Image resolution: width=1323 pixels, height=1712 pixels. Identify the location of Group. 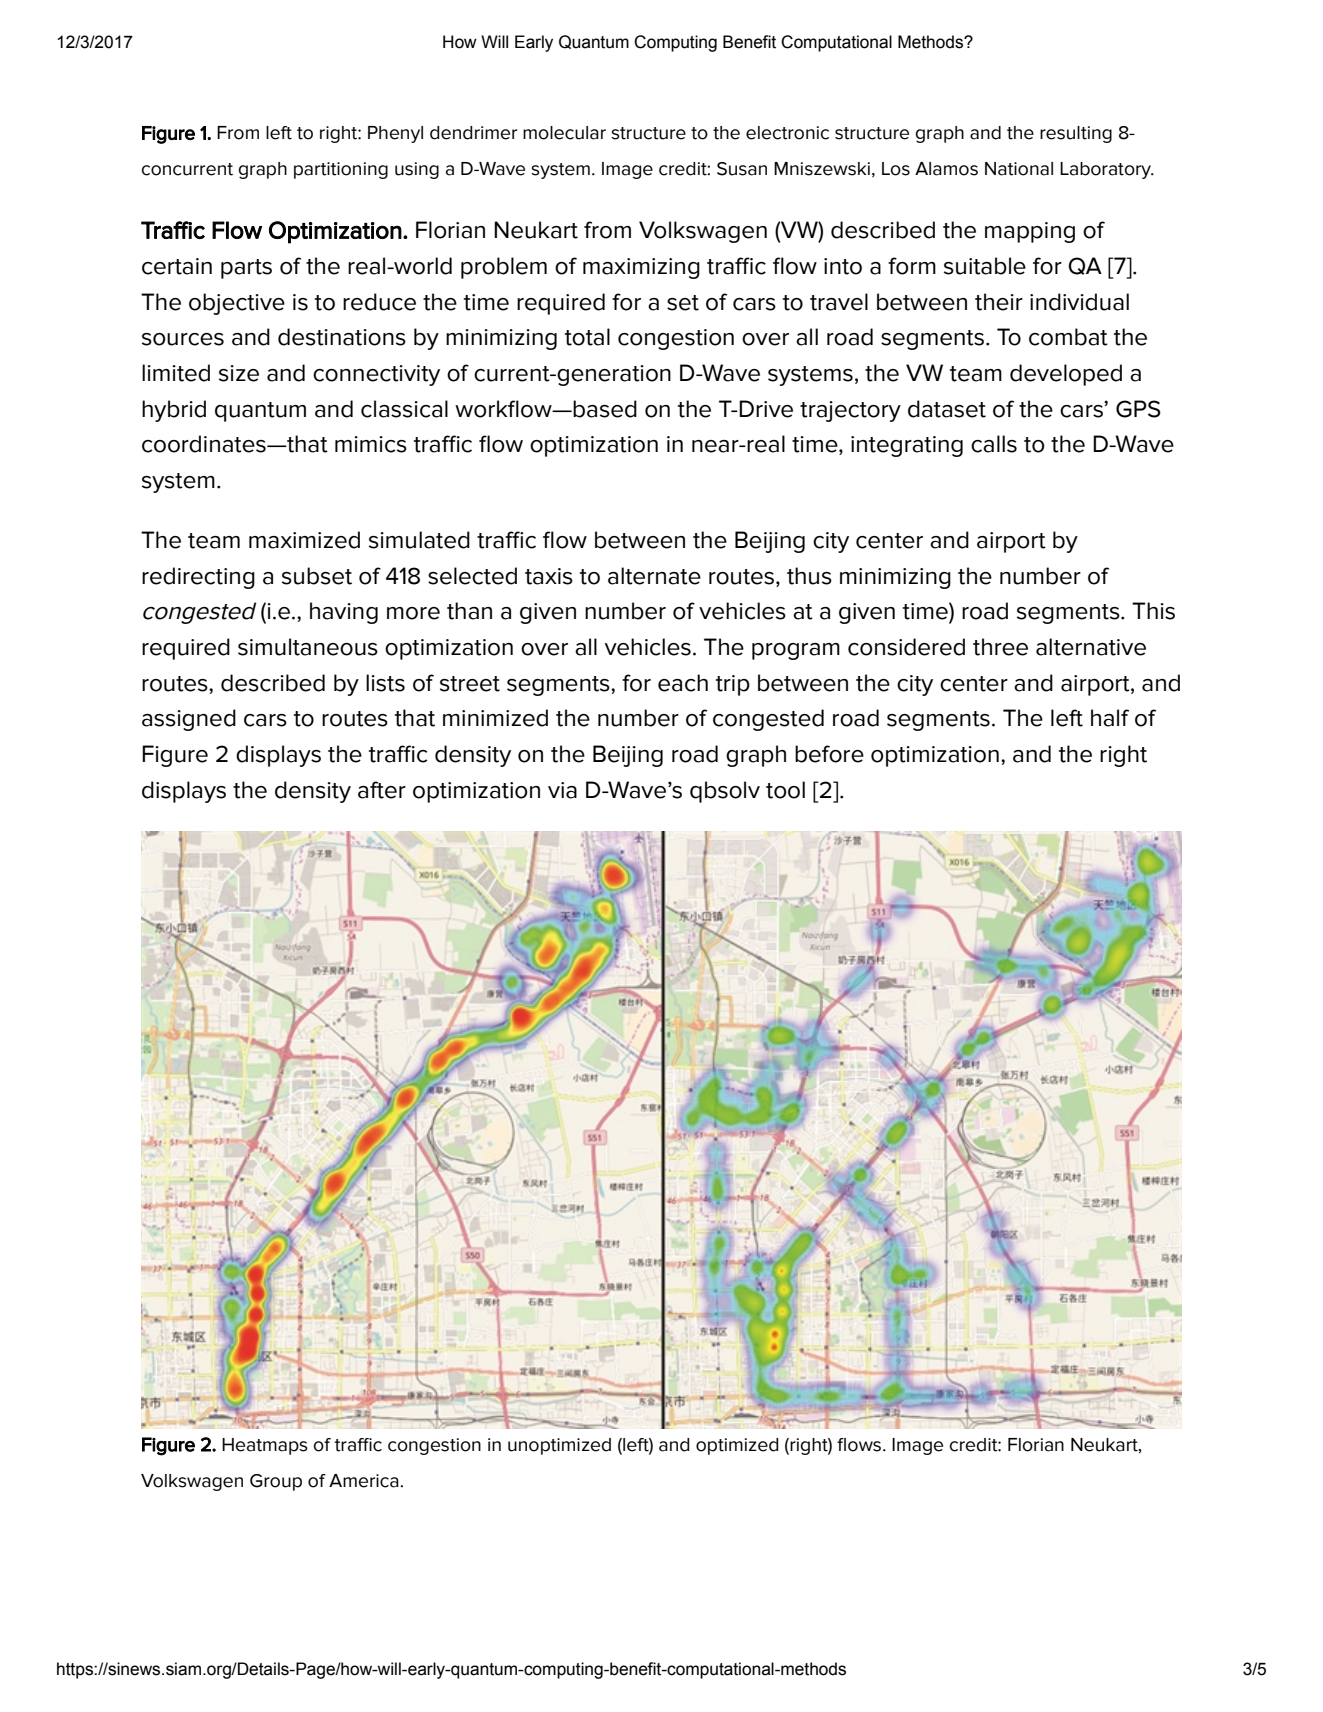
(276, 1482).
